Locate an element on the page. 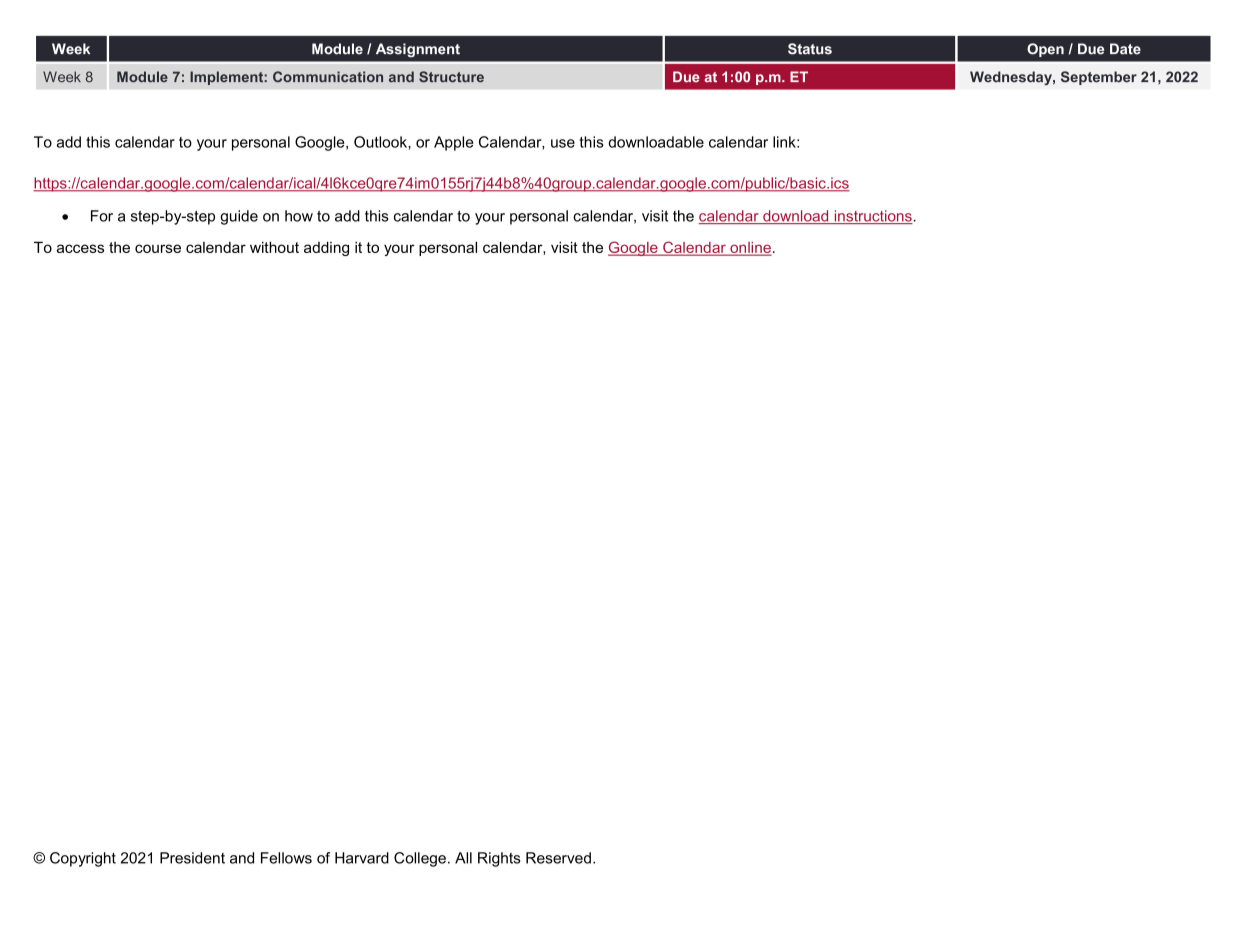 This page has height=952, width=1233. without is located at coordinates (274, 247).
